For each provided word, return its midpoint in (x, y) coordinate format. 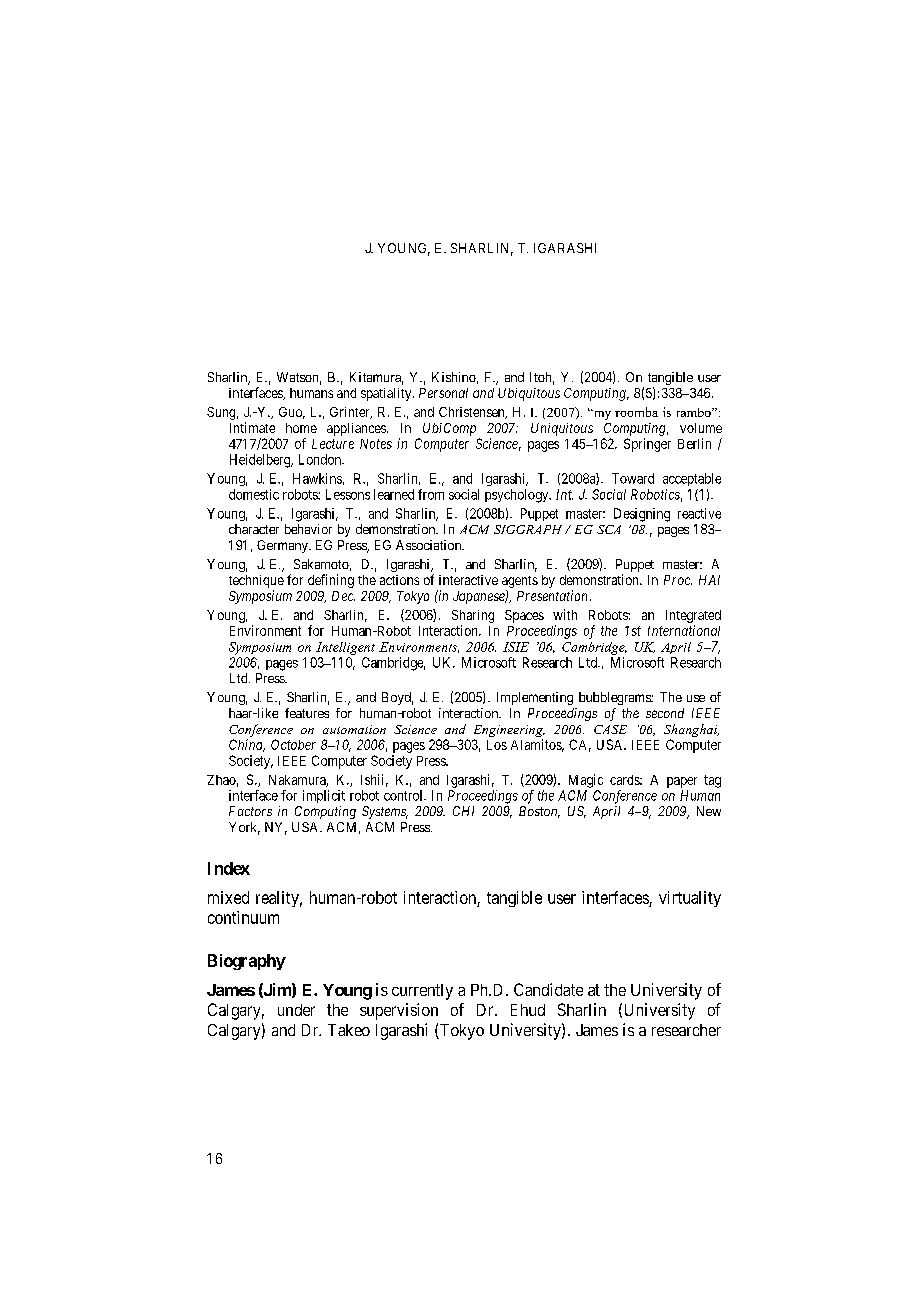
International (684, 630)
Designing (642, 515)
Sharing (473, 616)
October (293, 744)
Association (430, 545)
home (301, 428)
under (296, 1010)
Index (229, 868)
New (709, 811)
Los (497, 745)
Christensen (473, 413)
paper (682, 782)
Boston (539, 812)
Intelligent (345, 648)
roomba (636, 412)
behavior (308, 529)
